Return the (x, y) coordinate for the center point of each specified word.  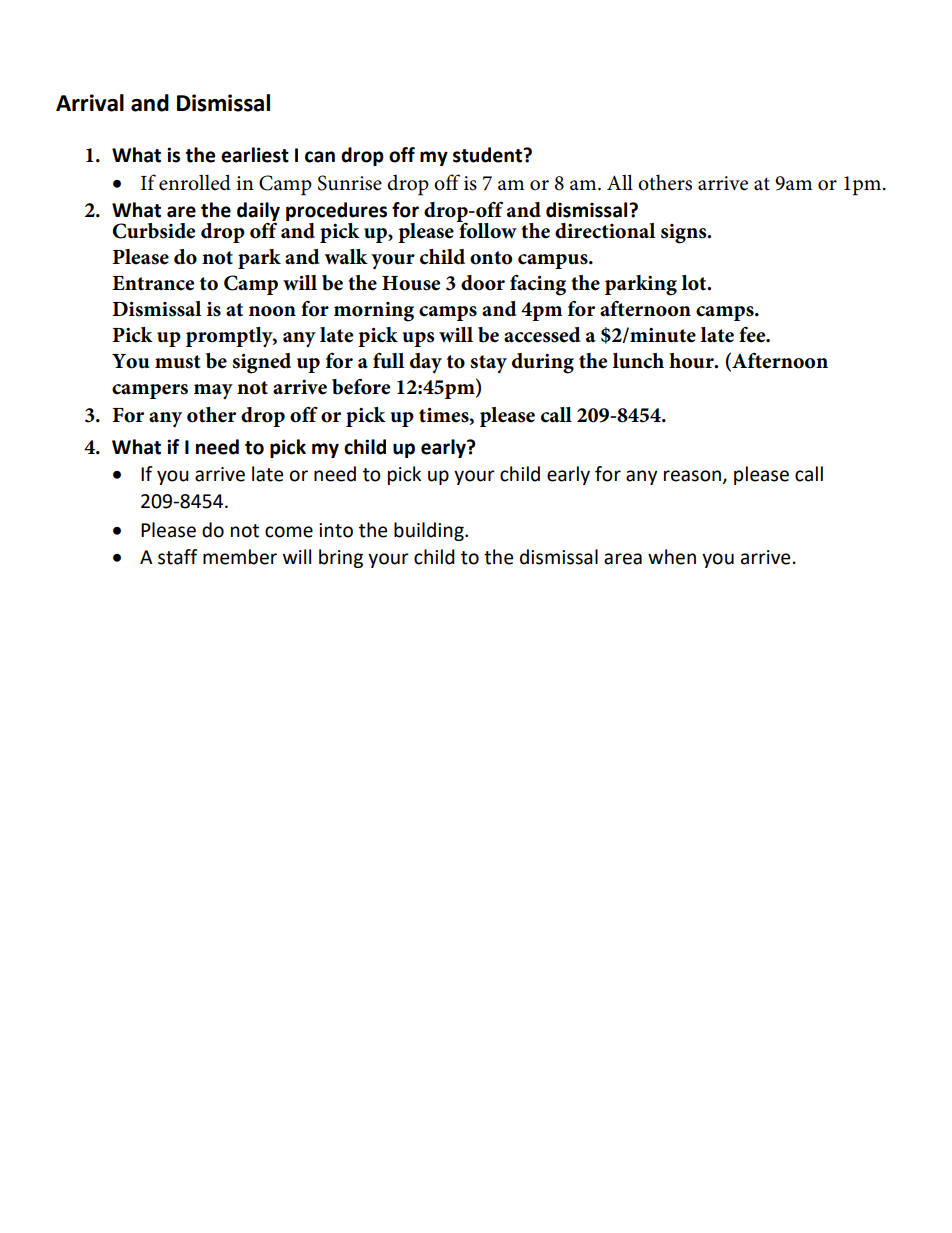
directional (605, 231)
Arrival (90, 103)
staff (178, 557)
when (672, 557)
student (489, 155)
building (430, 531)
